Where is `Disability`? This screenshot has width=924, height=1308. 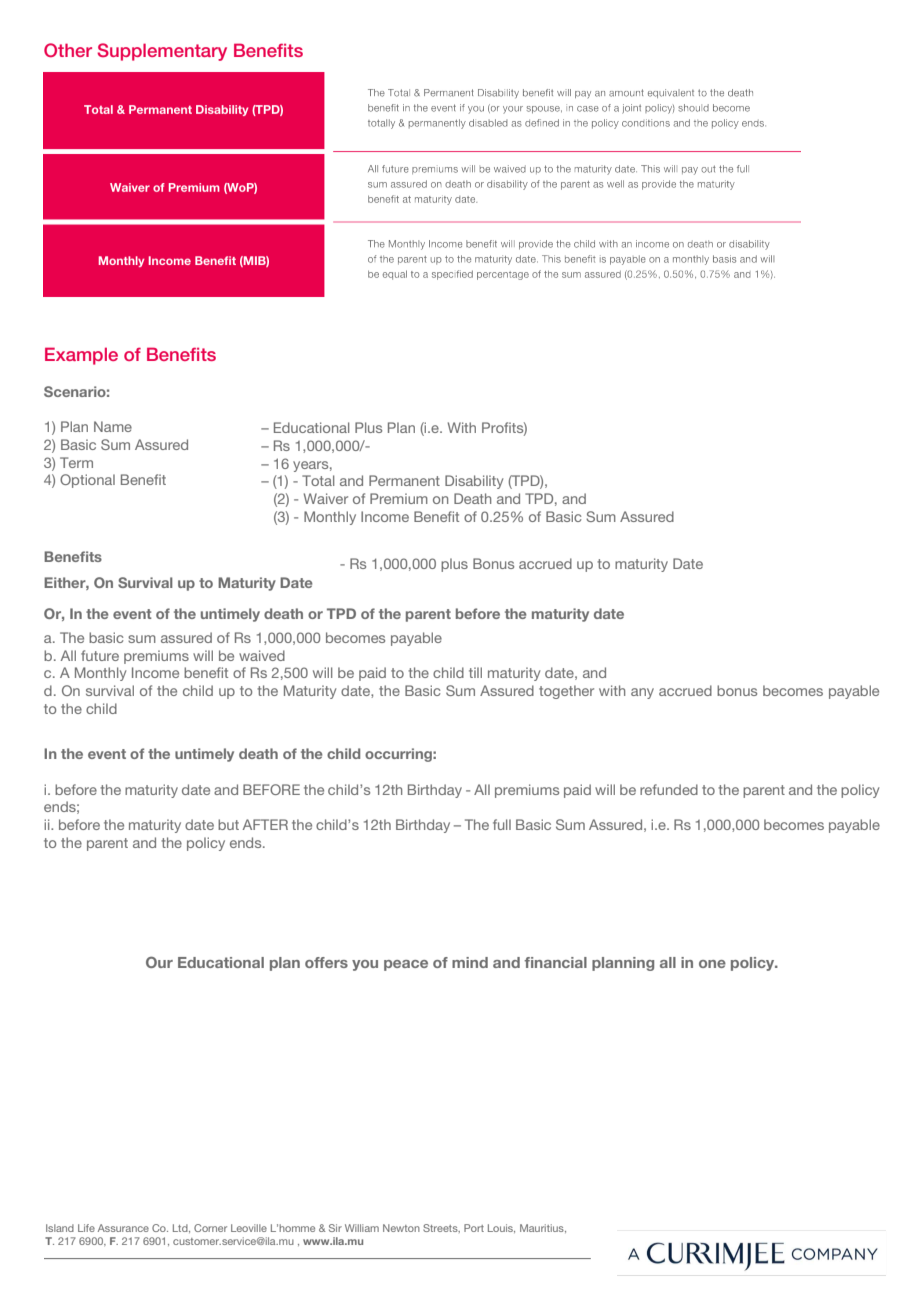 Disability is located at coordinates (474, 482).
